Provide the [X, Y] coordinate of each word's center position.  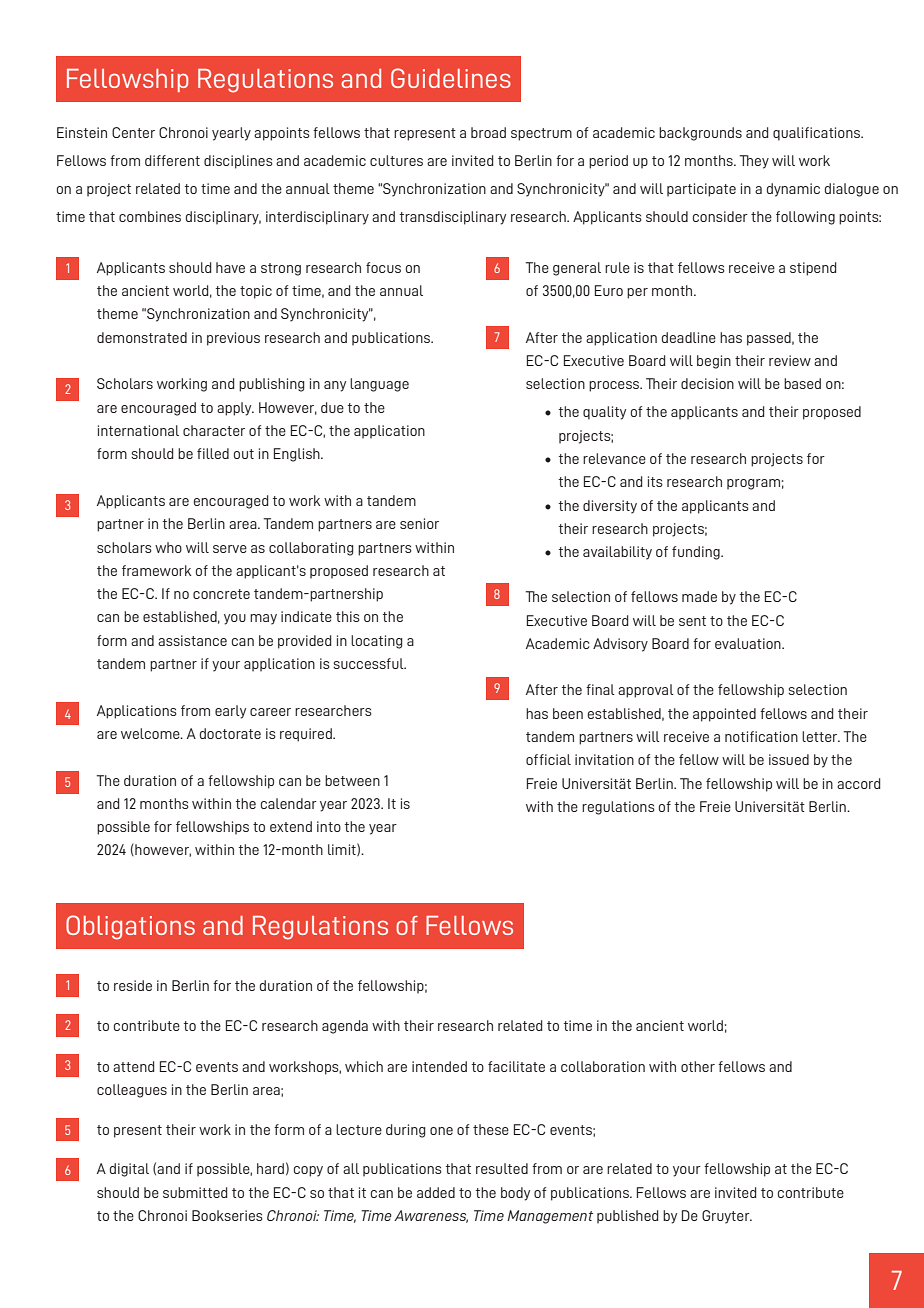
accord [859, 783]
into [329, 826]
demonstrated [142, 337]
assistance [192, 640]
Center [133, 132]
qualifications [818, 134]
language [379, 385]
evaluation [749, 643]
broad [488, 132]
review [790, 360]
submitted [195, 1192]
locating [377, 642]
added [436, 1192]
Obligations [130, 927]
